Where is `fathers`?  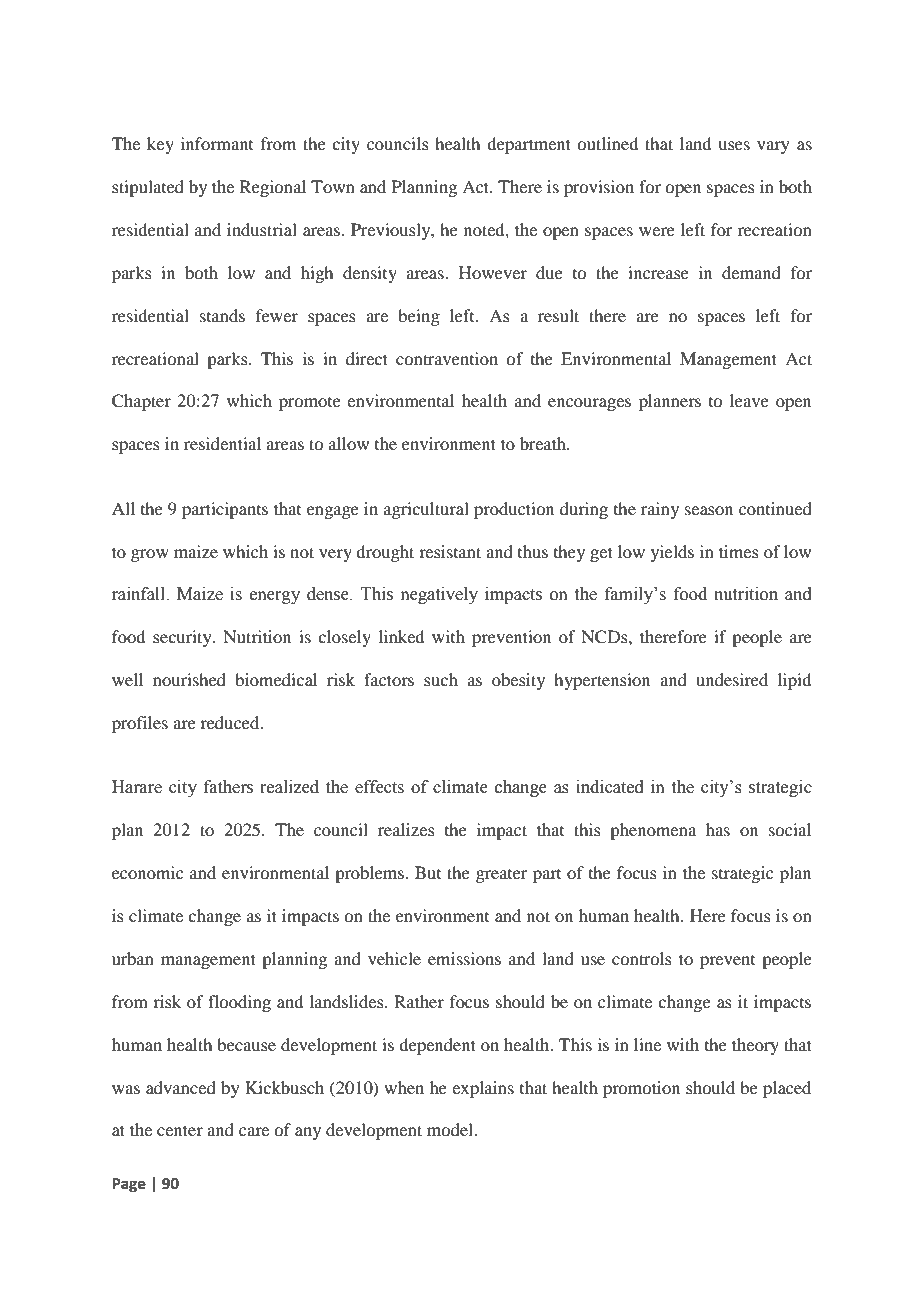
fathers is located at coordinates (228, 787).
